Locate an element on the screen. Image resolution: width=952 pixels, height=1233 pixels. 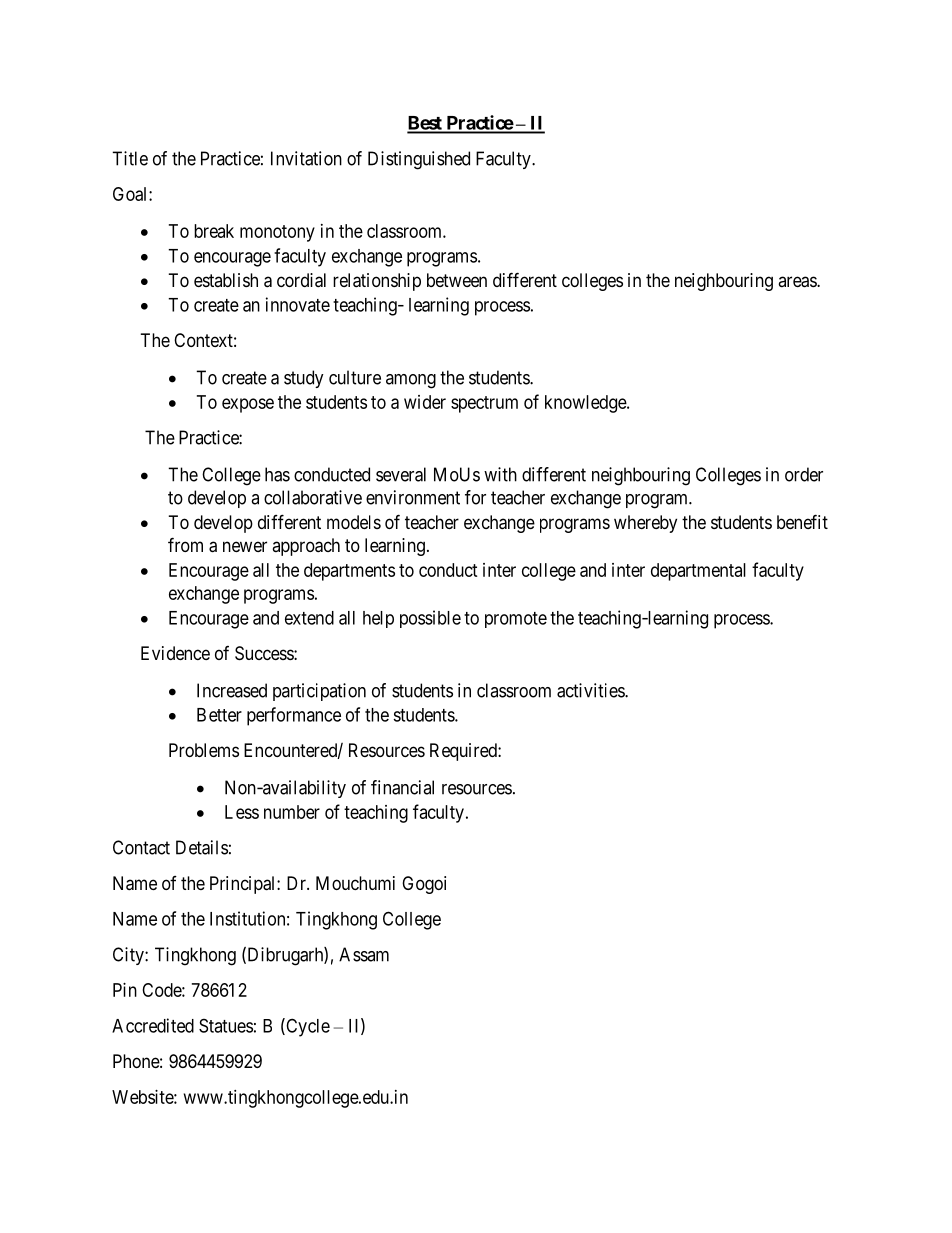
Assam is located at coordinates (364, 954).
